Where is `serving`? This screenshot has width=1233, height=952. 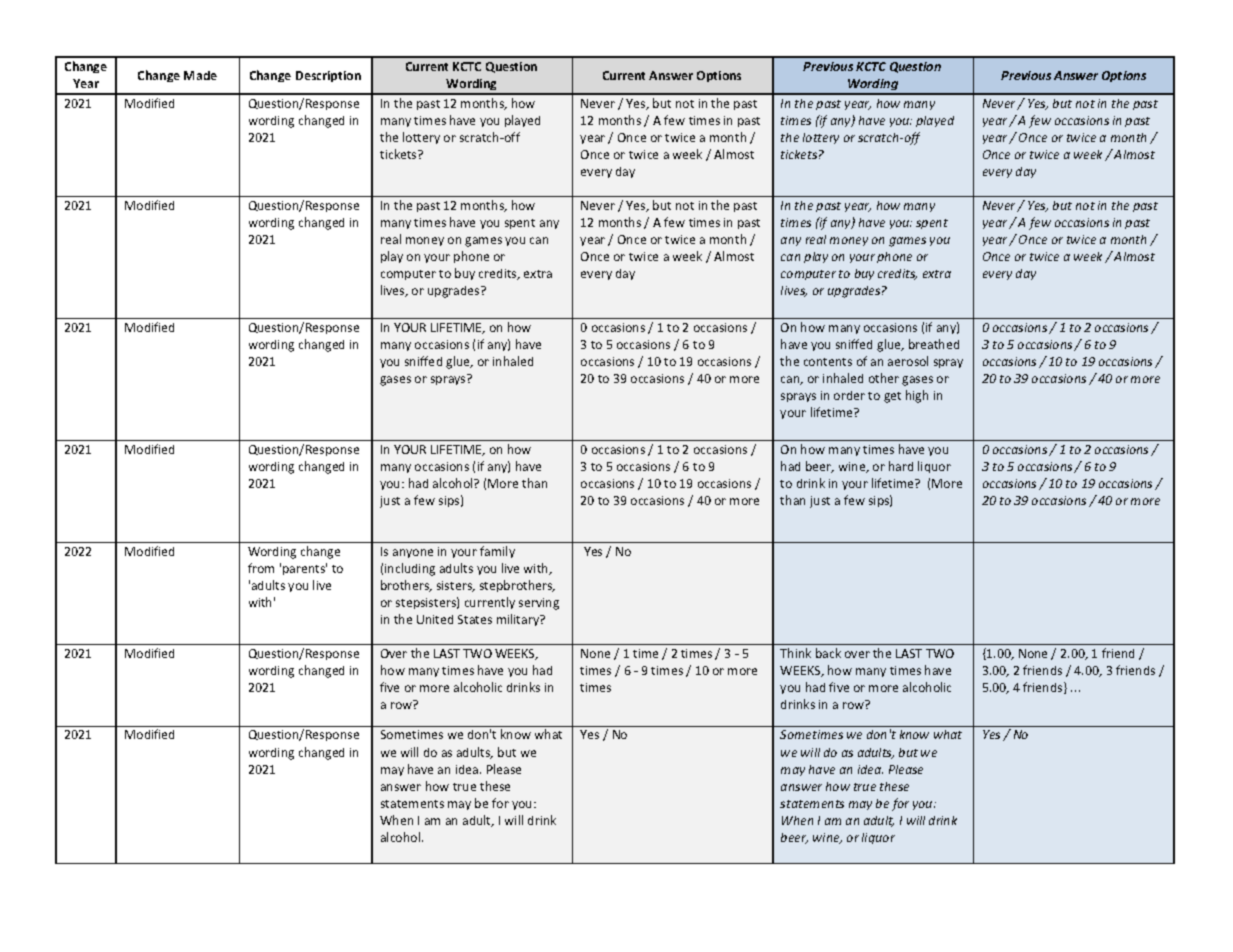
serving is located at coordinates (539, 604).
